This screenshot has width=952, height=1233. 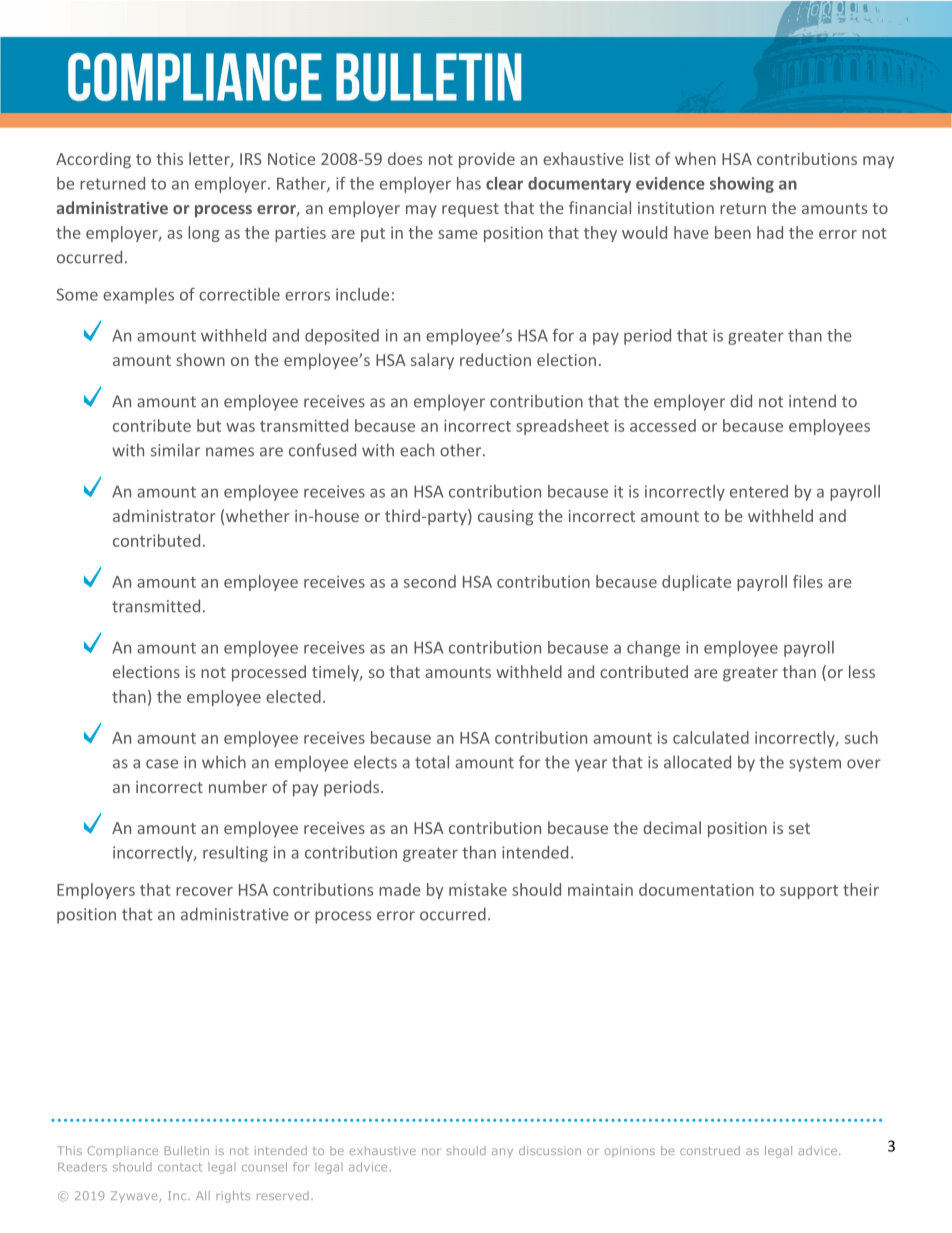 I want to click on has, so click(x=469, y=183).
